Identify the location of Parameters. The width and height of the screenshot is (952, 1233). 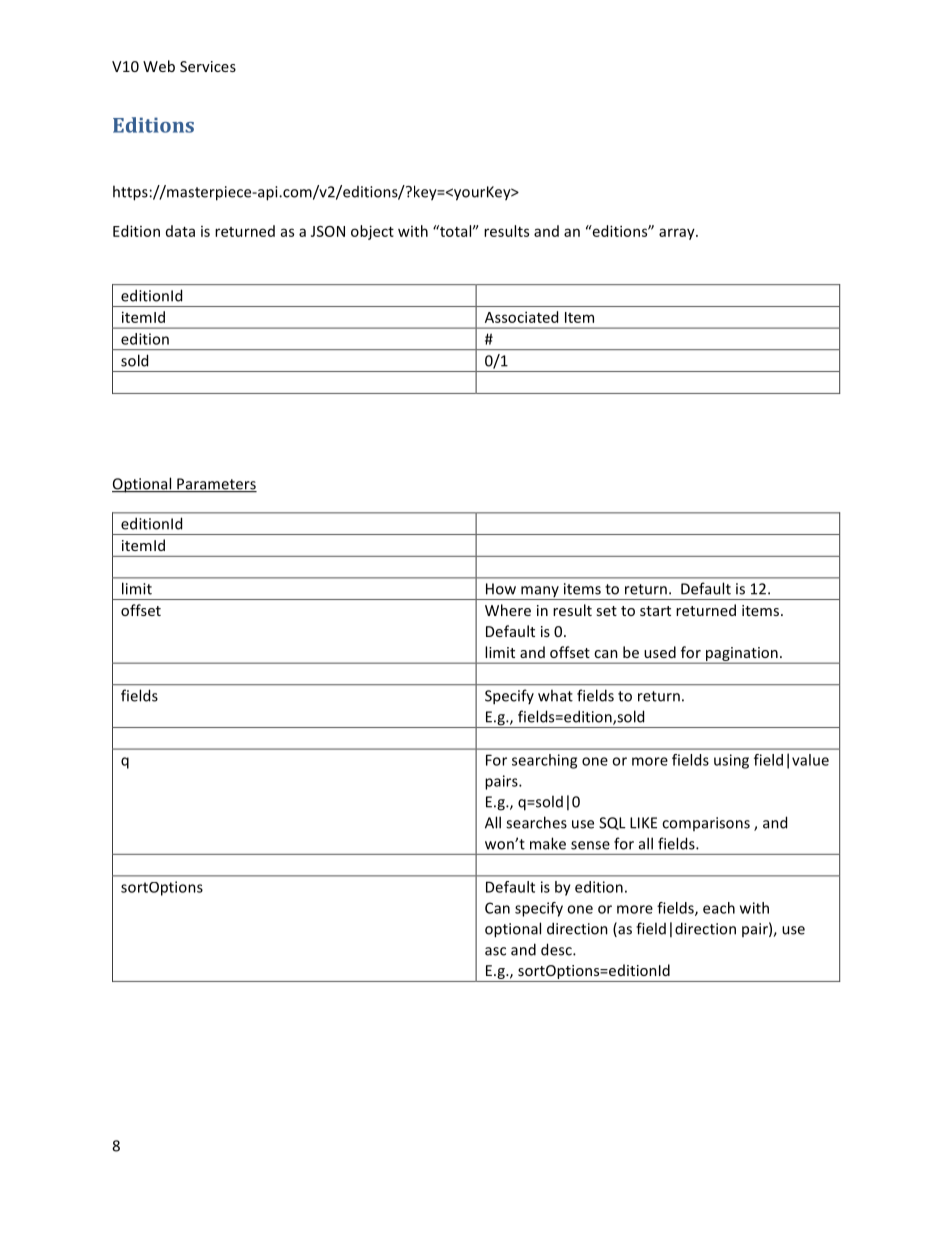
(216, 485).
